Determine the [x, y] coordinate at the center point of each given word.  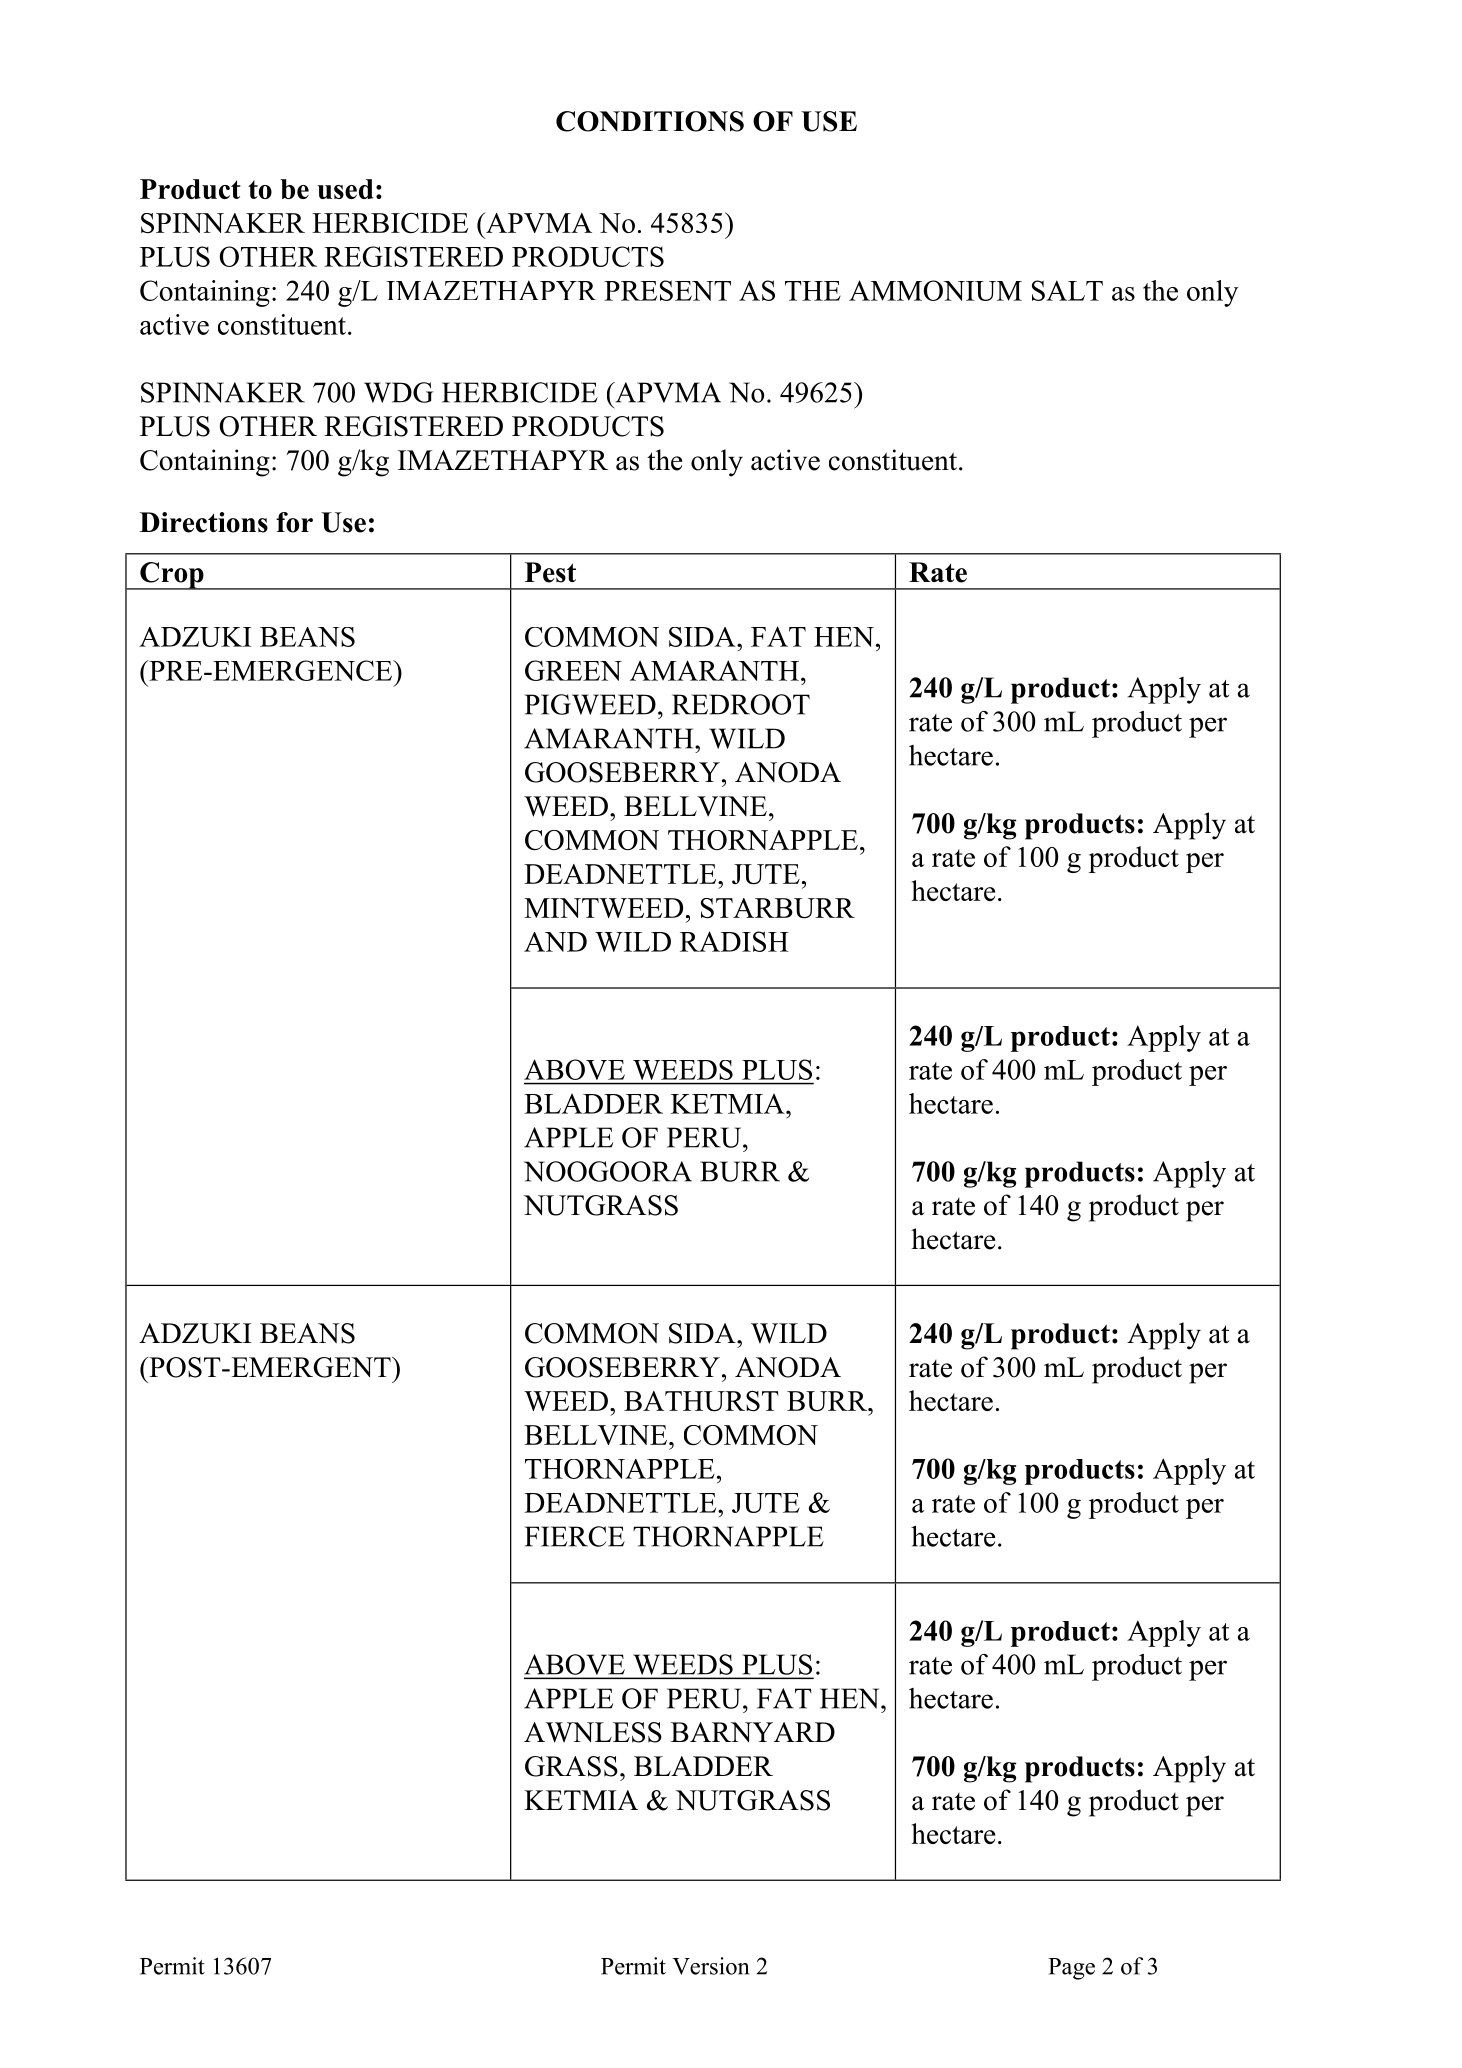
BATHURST [701, 1401]
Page [1071, 1969]
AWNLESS [593, 1732]
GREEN [573, 670]
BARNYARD [753, 1732]
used [345, 189]
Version [710, 1966]
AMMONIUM [935, 290]
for [294, 522]
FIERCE [575, 1536]
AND [555, 942]
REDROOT [741, 704]
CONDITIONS [650, 121]
